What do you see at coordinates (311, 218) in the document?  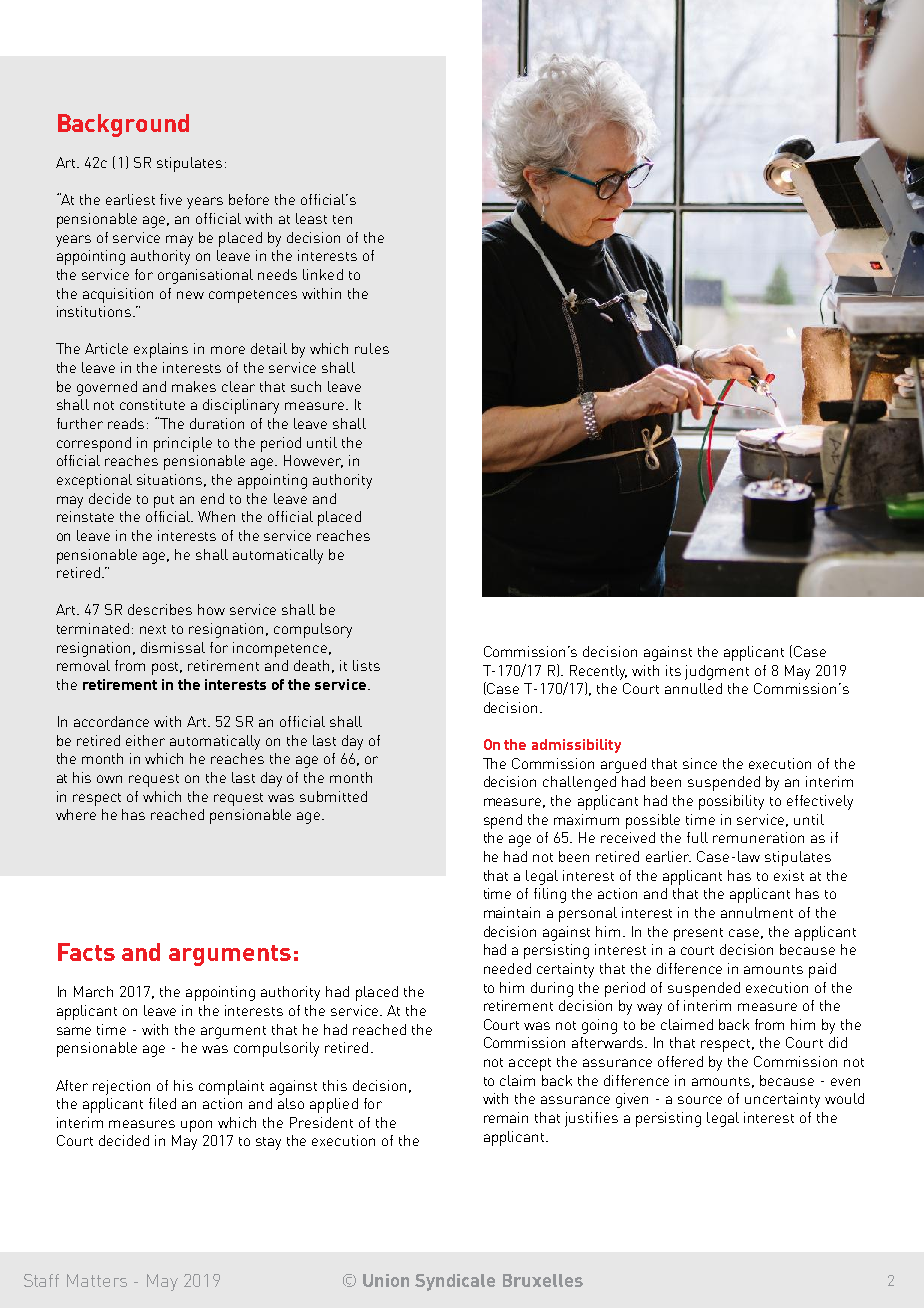 I see `least` at bounding box center [311, 218].
